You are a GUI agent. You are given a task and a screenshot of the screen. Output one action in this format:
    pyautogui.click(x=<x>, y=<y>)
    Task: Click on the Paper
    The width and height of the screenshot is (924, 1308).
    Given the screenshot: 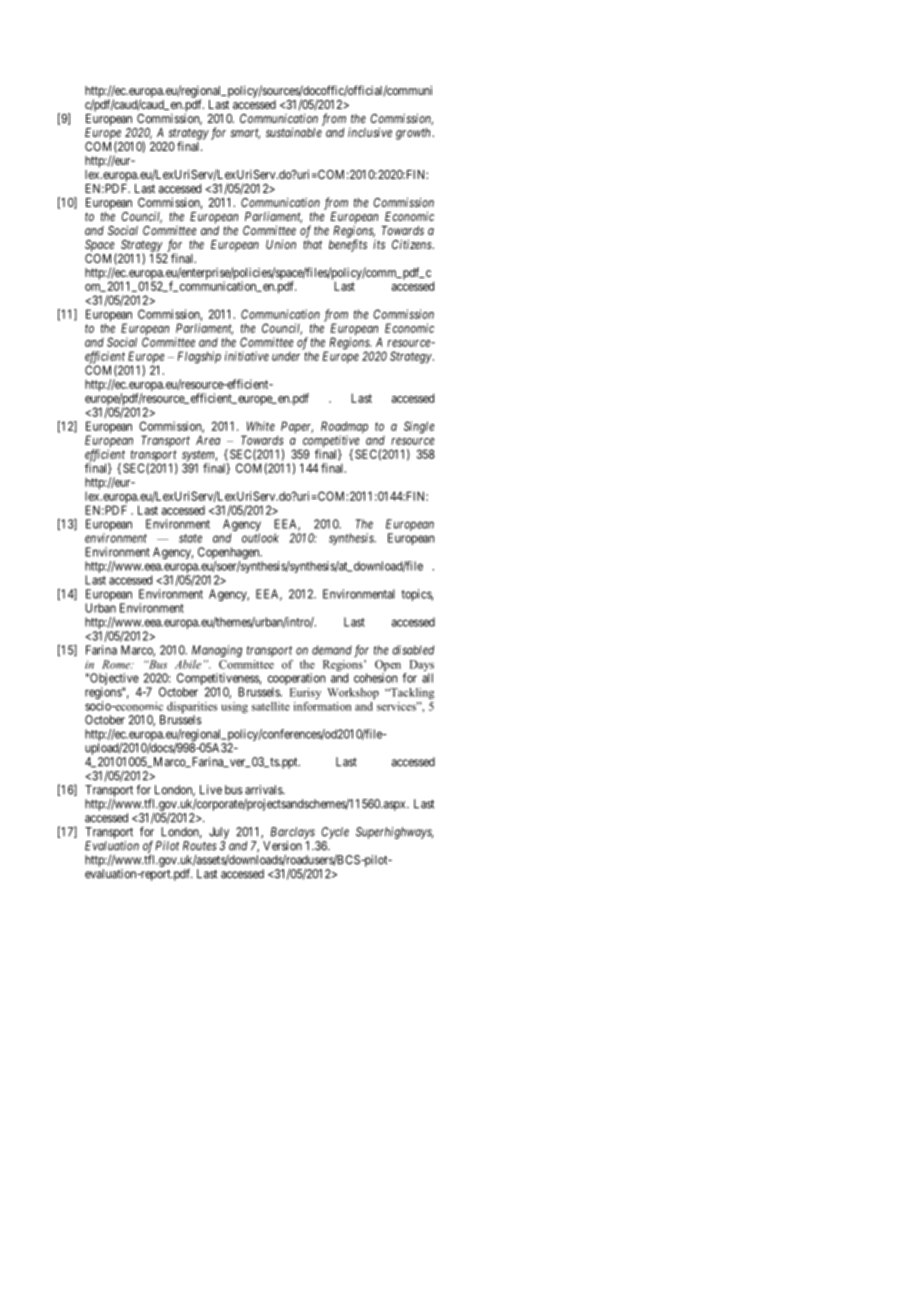 What is the action you would take?
    pyautogui.click(x=297, y=427)
